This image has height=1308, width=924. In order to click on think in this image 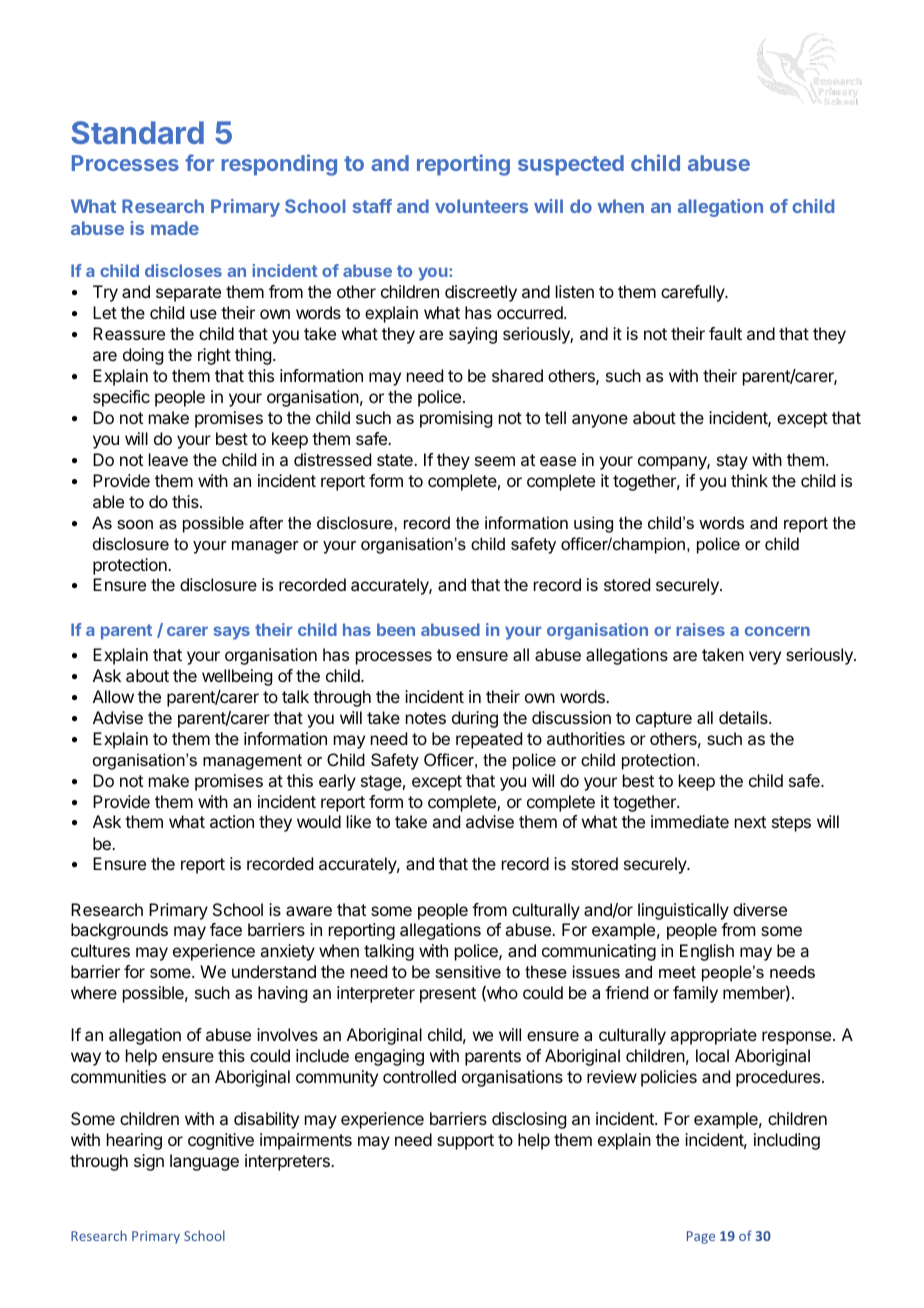, I will do `click(749, 480)`.
